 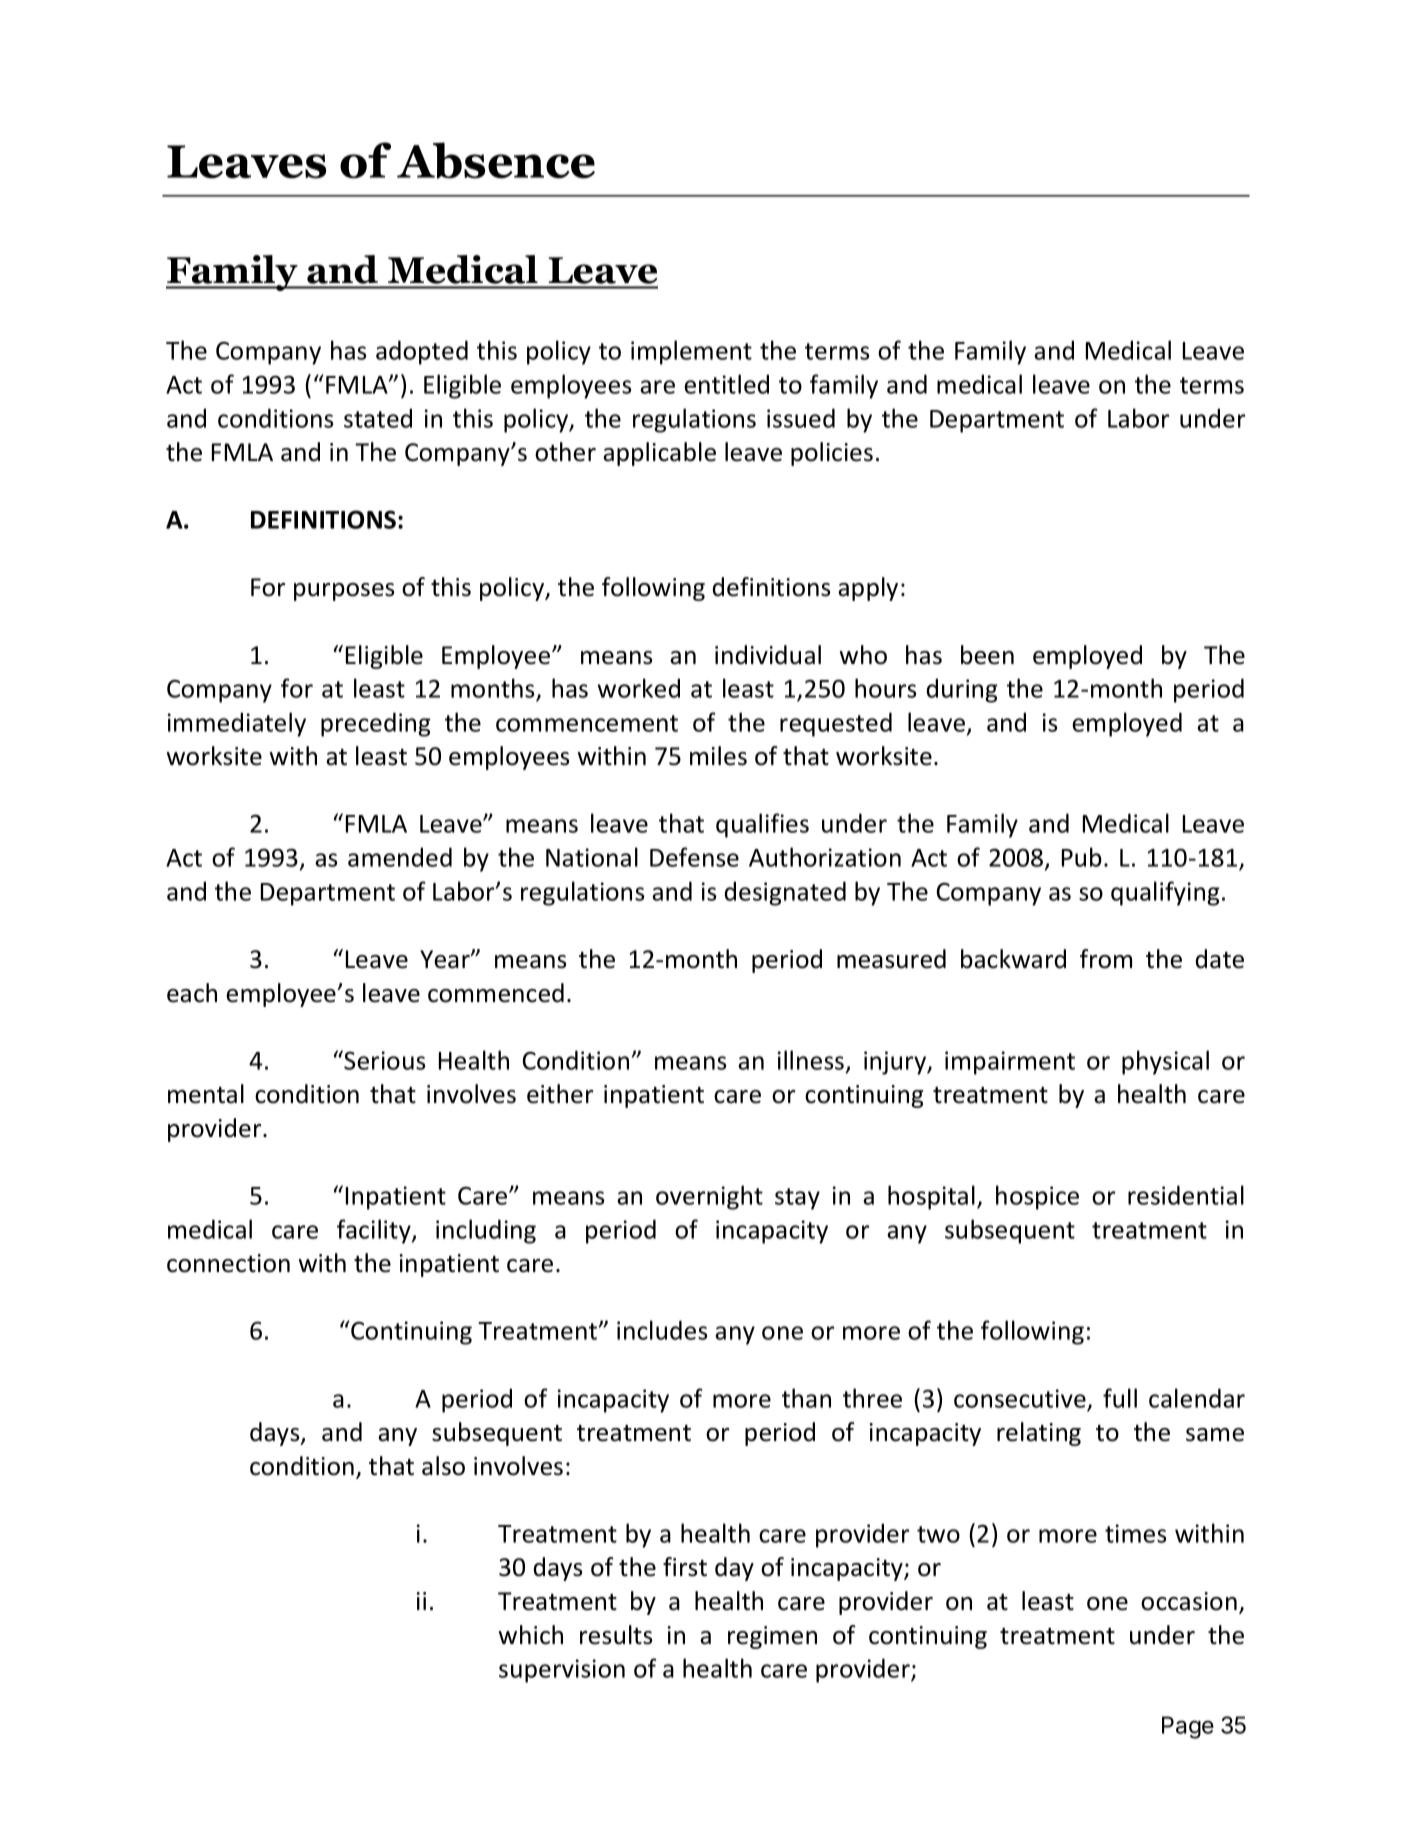 What do you see at coordinates (1188, 1727) in the screenshot?
I see `Page` at bounding box center [1188, 1727].
